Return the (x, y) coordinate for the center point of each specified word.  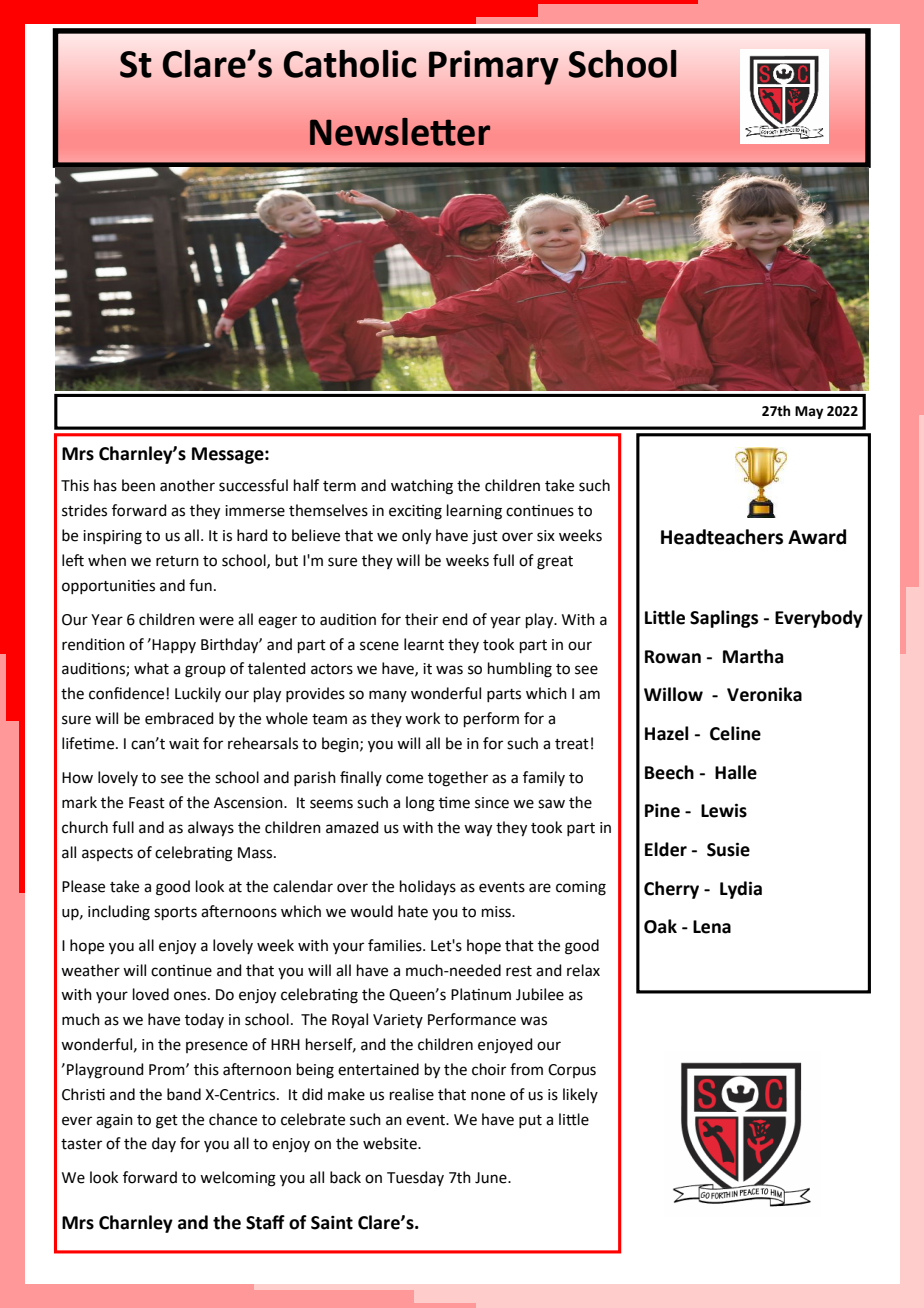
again (114, 1121)
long (420, 804)
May (809, 412)
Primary (494, 67)
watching (422, 487)
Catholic (350, 64)
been (138, 485)
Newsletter (400, 132)
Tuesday (415, 1178)
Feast (147, 803)
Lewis (724, 810)
